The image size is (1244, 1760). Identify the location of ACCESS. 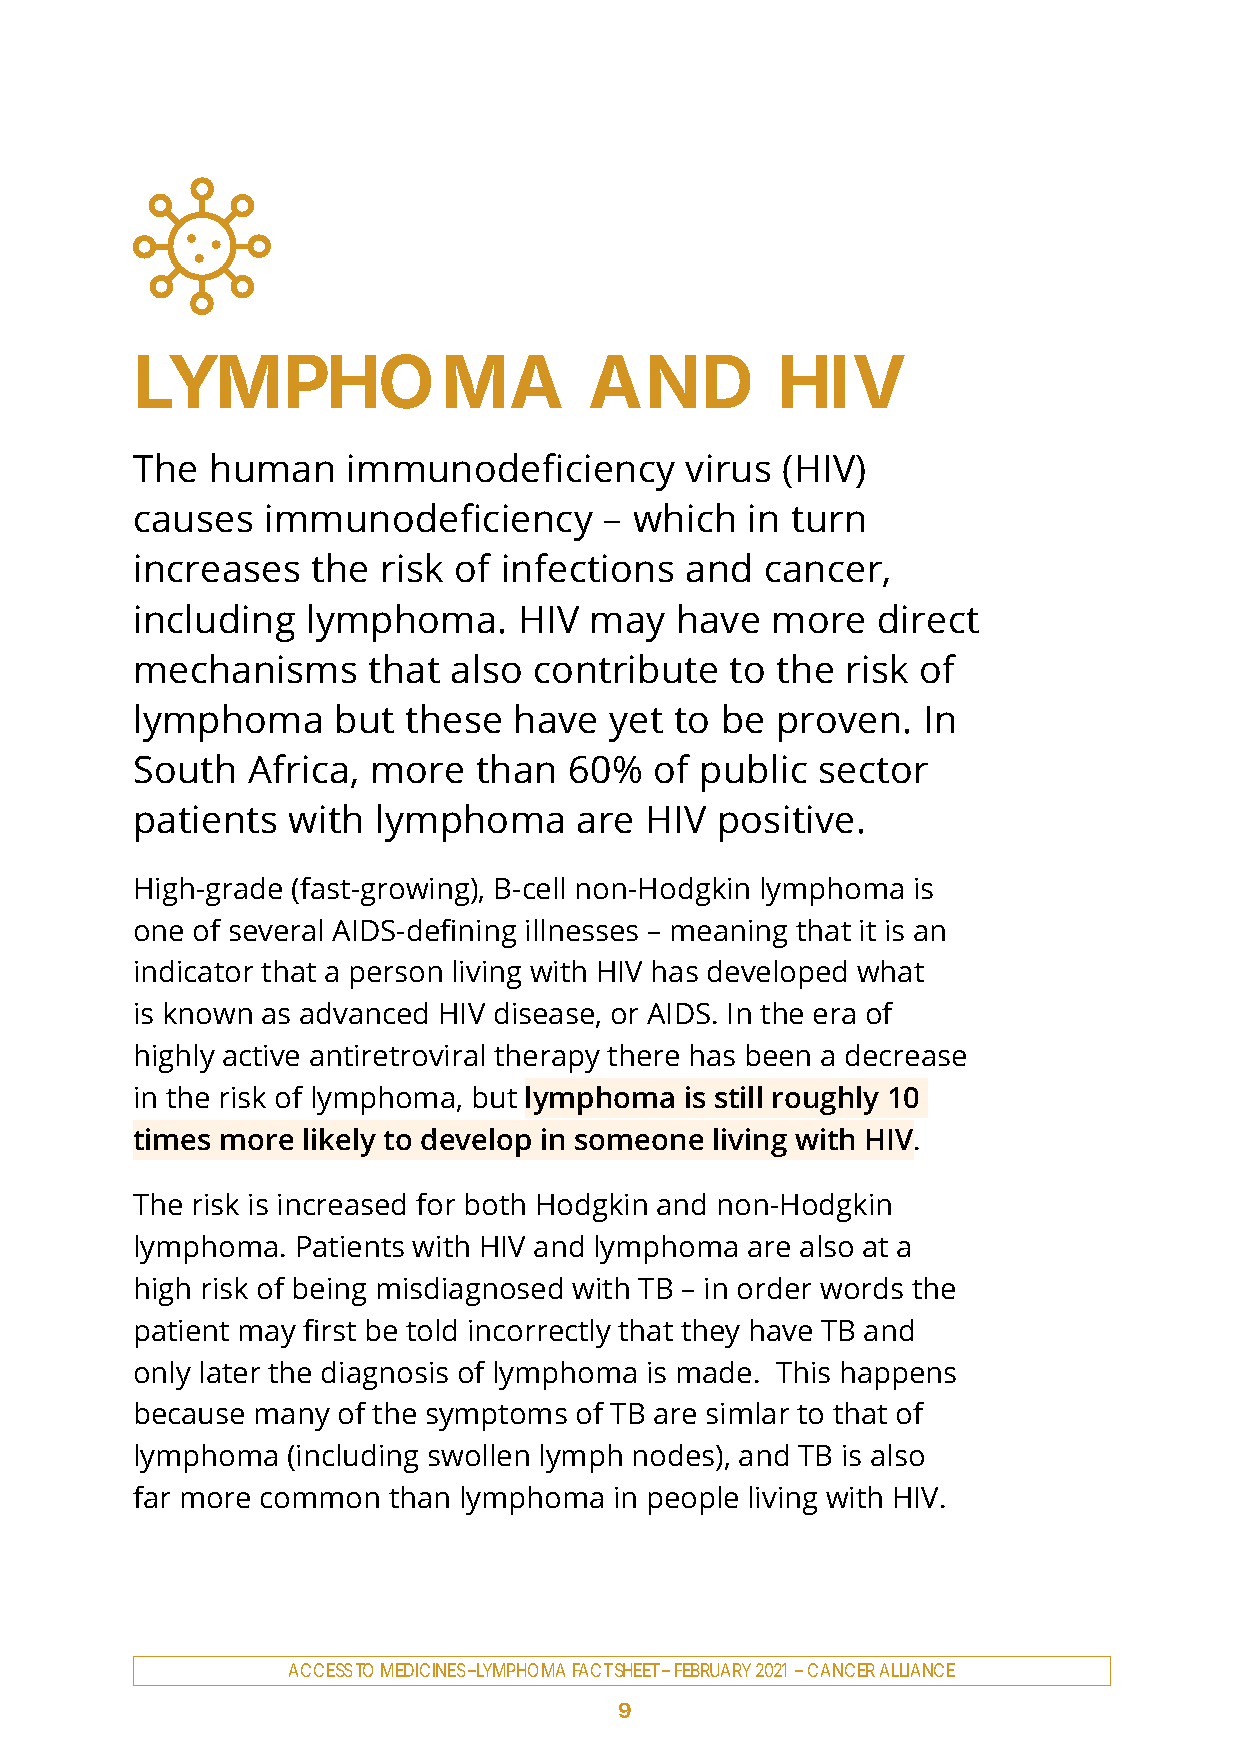
(320, 1670).
